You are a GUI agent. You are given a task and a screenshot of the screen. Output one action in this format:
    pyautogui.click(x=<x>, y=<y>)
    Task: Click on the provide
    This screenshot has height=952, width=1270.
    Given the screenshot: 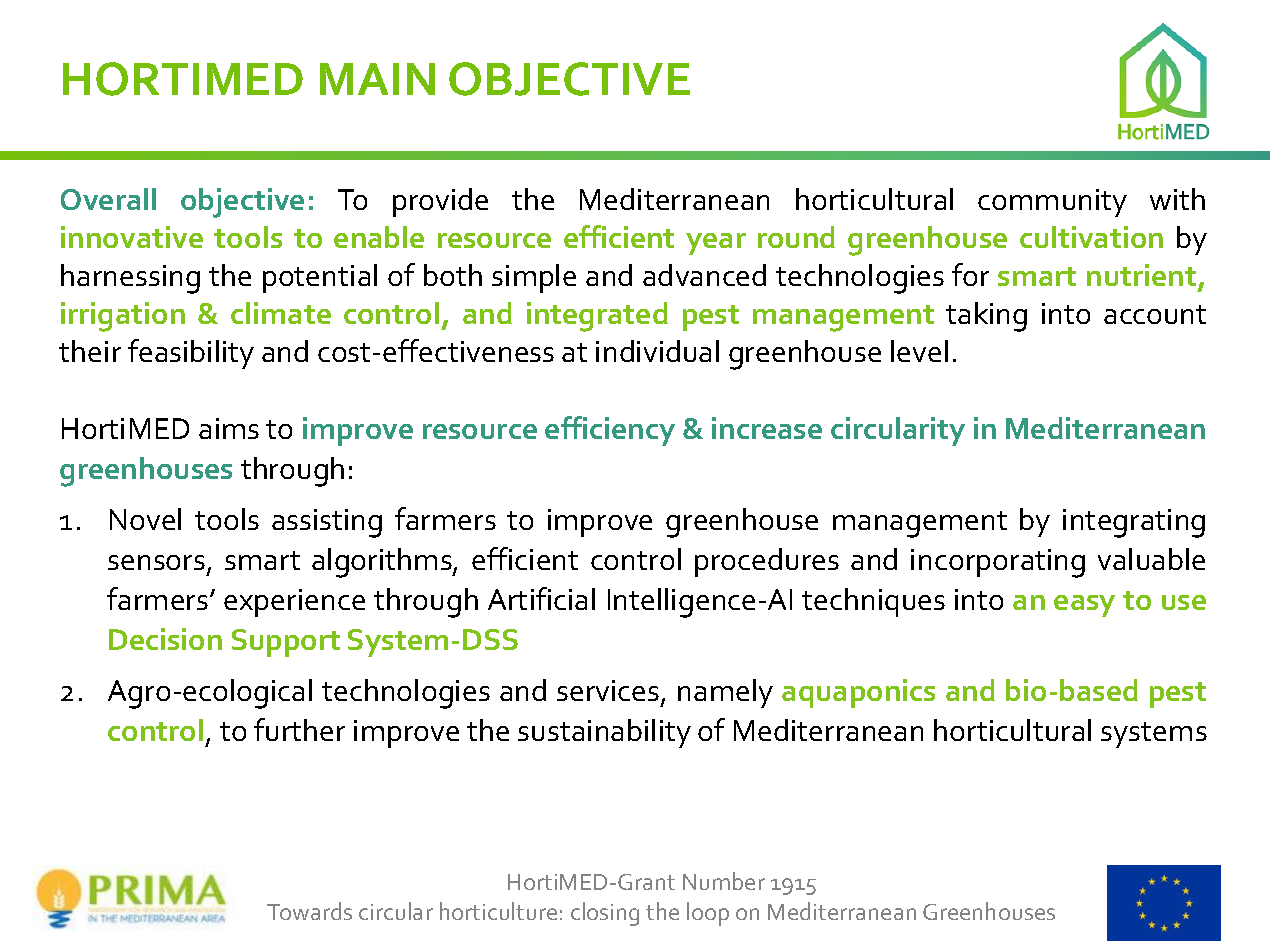 What is the action you would take?
    pyautogui.click(x=440, y=202)
